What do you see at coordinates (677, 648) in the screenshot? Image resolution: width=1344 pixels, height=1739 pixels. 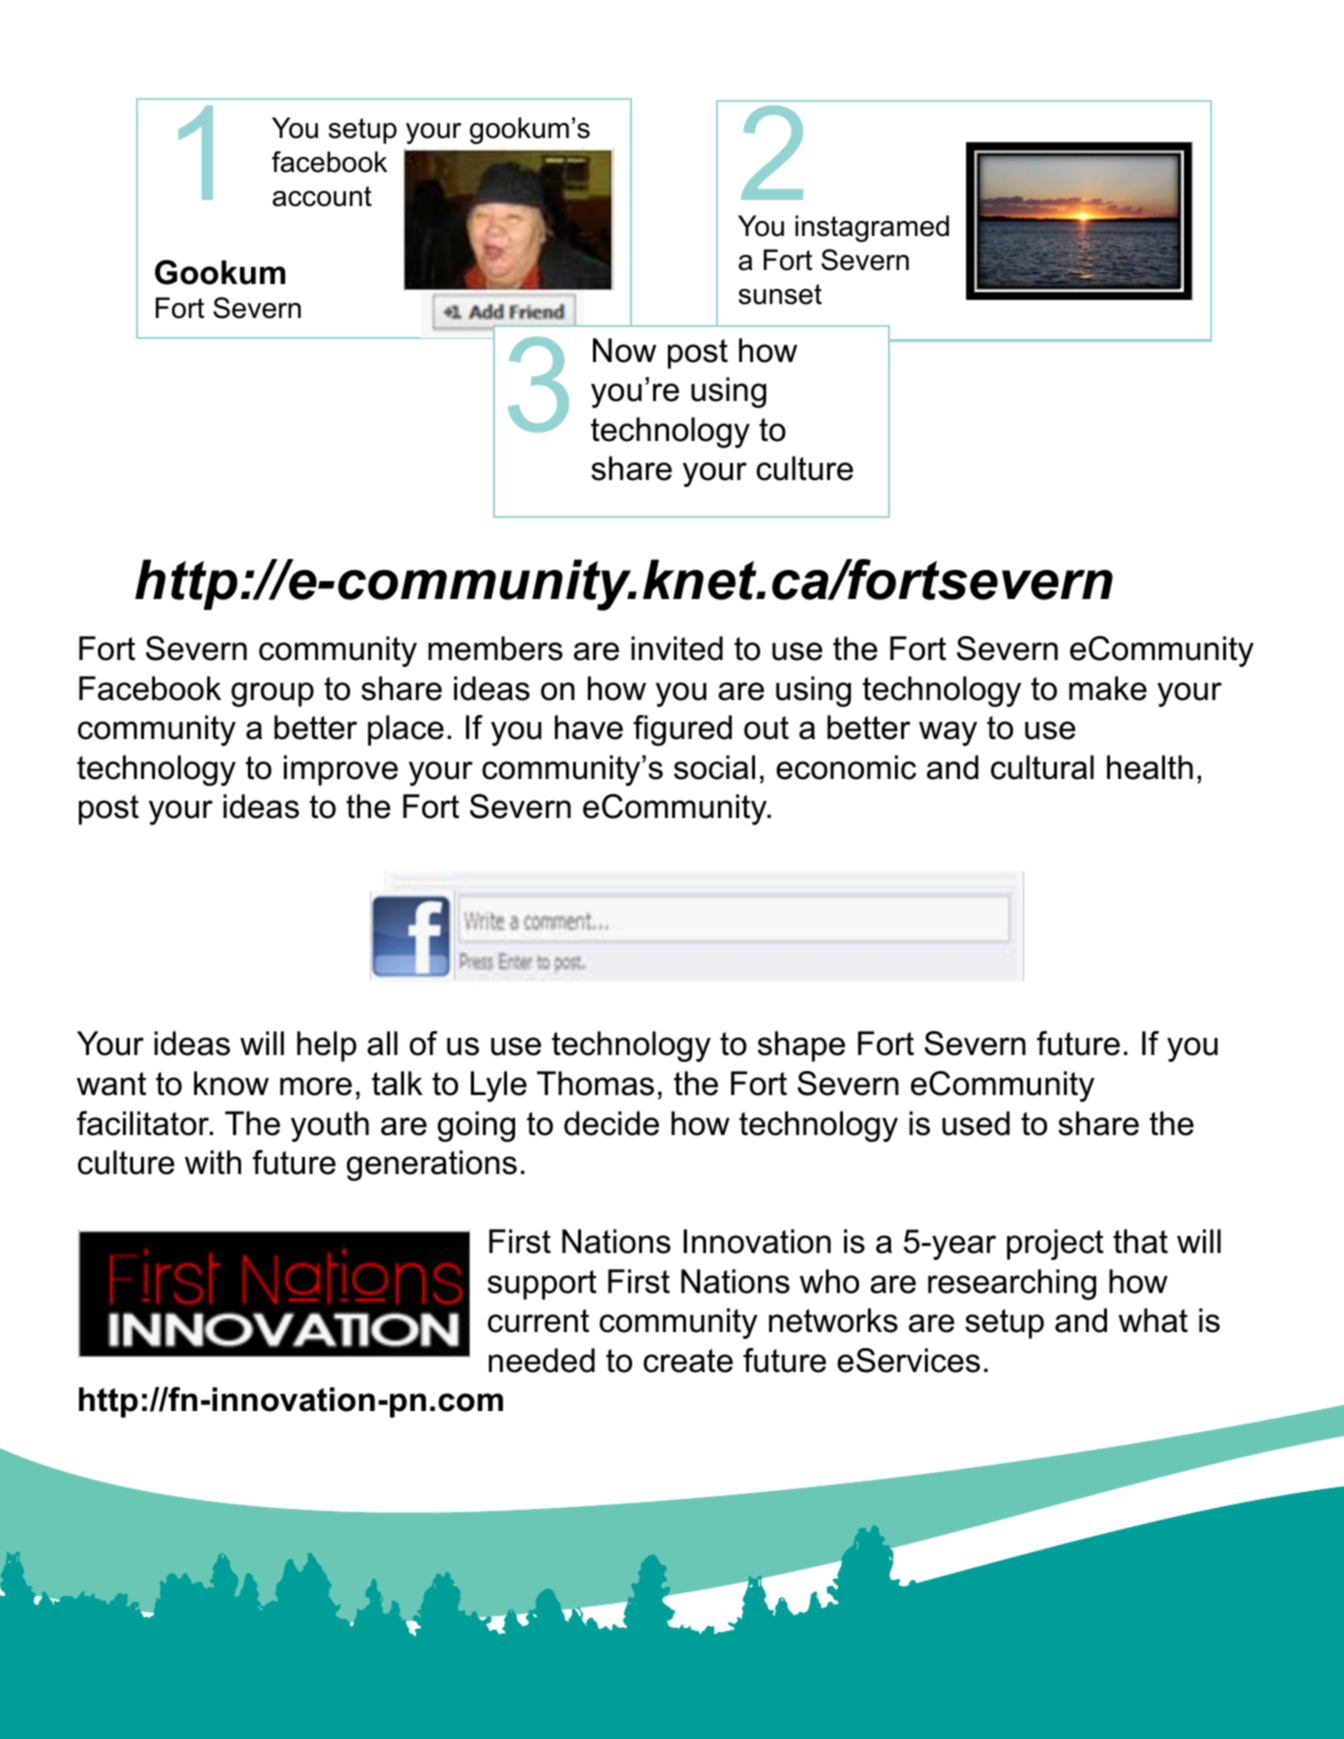 I see `invited` at bounding box center [677, 648].
